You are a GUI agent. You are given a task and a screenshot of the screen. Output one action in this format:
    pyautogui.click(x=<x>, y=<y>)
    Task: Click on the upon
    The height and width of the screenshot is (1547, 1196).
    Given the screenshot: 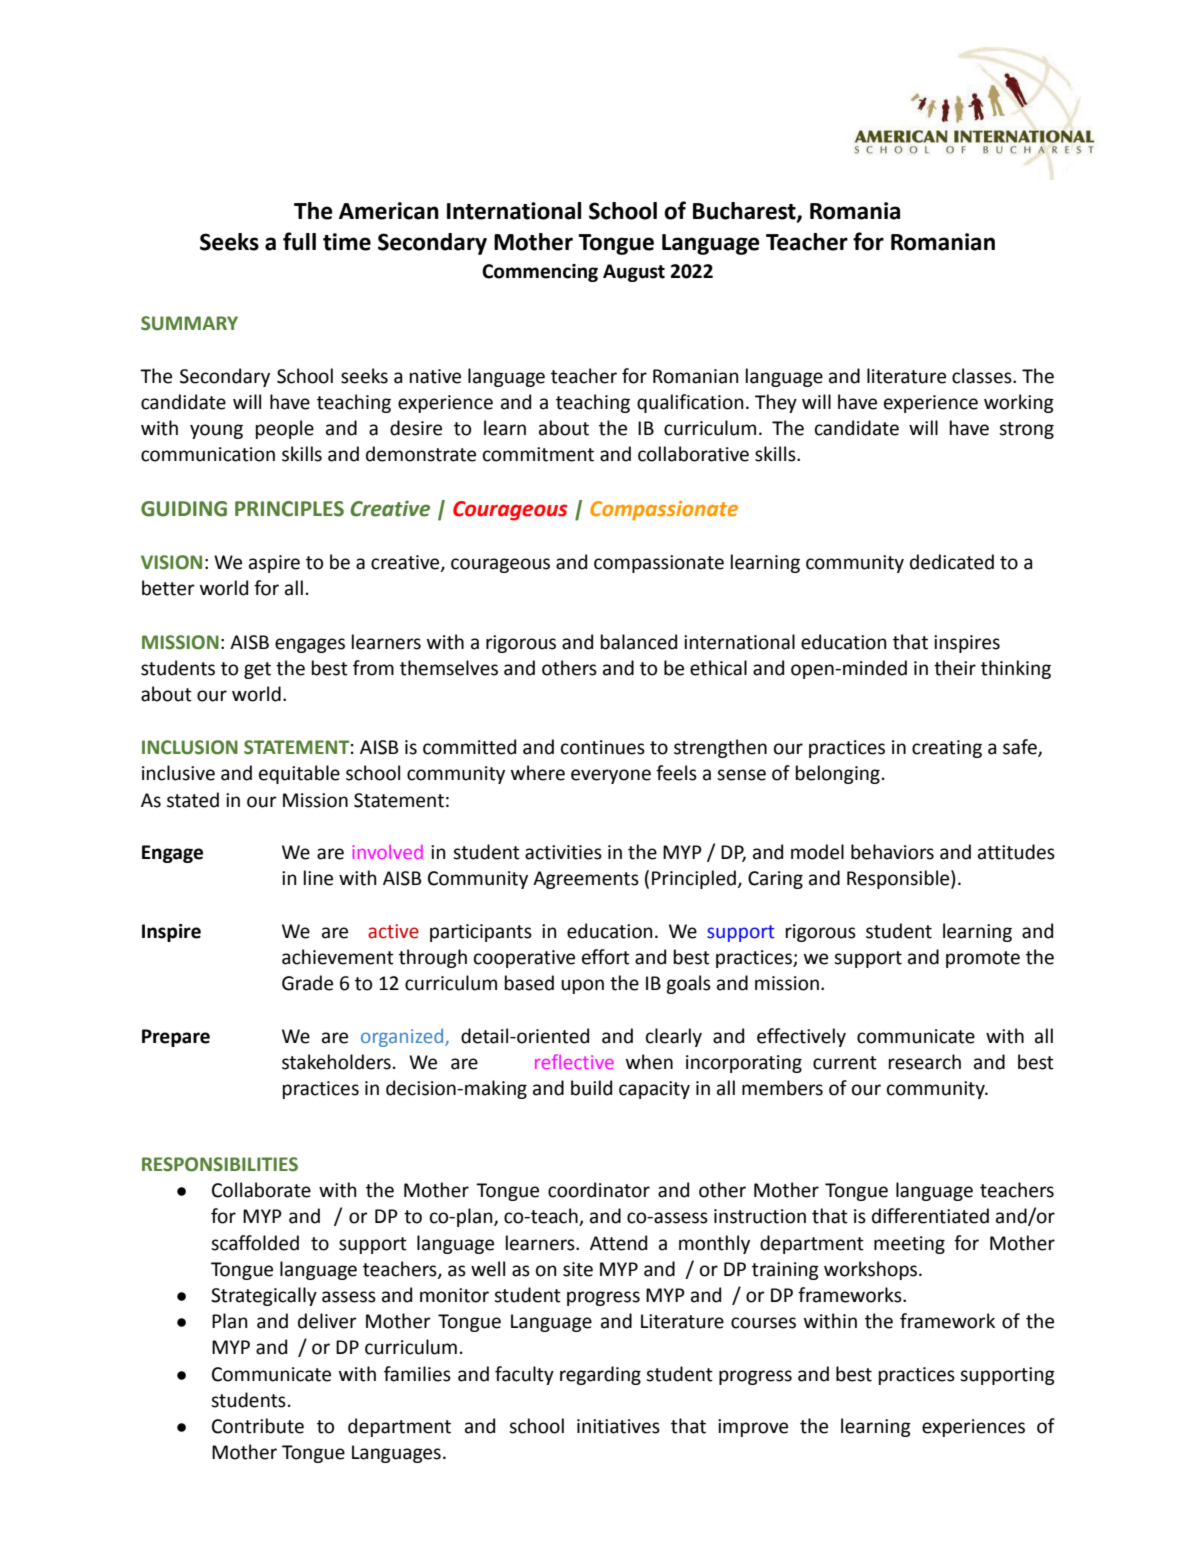 What is the action you would take?
    pyautogui.click(x=582, y=986)
